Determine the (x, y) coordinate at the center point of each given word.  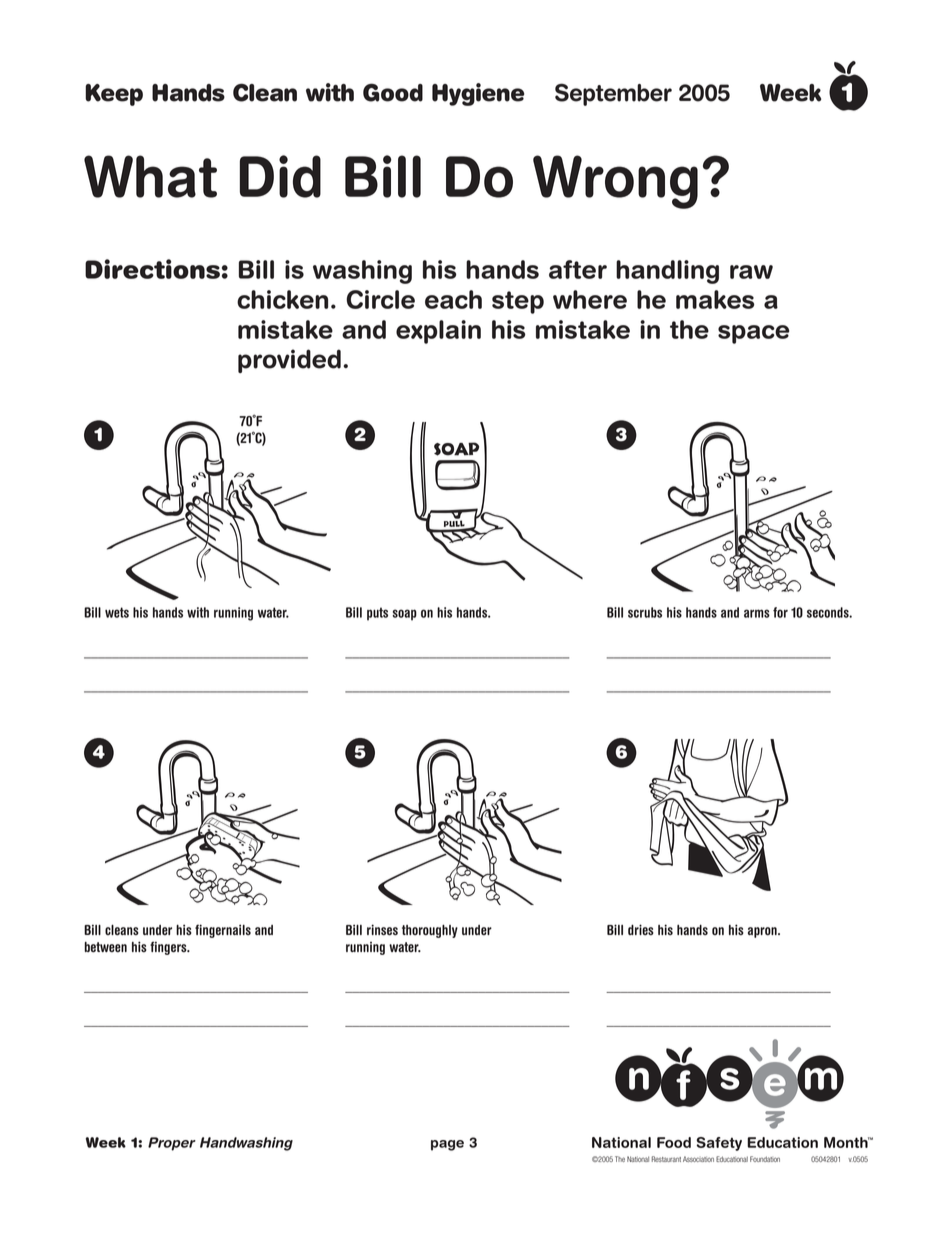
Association (698, 1159)
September (613, 94)
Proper (172, 1144)
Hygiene (478, 94)
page (447, 1145)
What (150, 176)
